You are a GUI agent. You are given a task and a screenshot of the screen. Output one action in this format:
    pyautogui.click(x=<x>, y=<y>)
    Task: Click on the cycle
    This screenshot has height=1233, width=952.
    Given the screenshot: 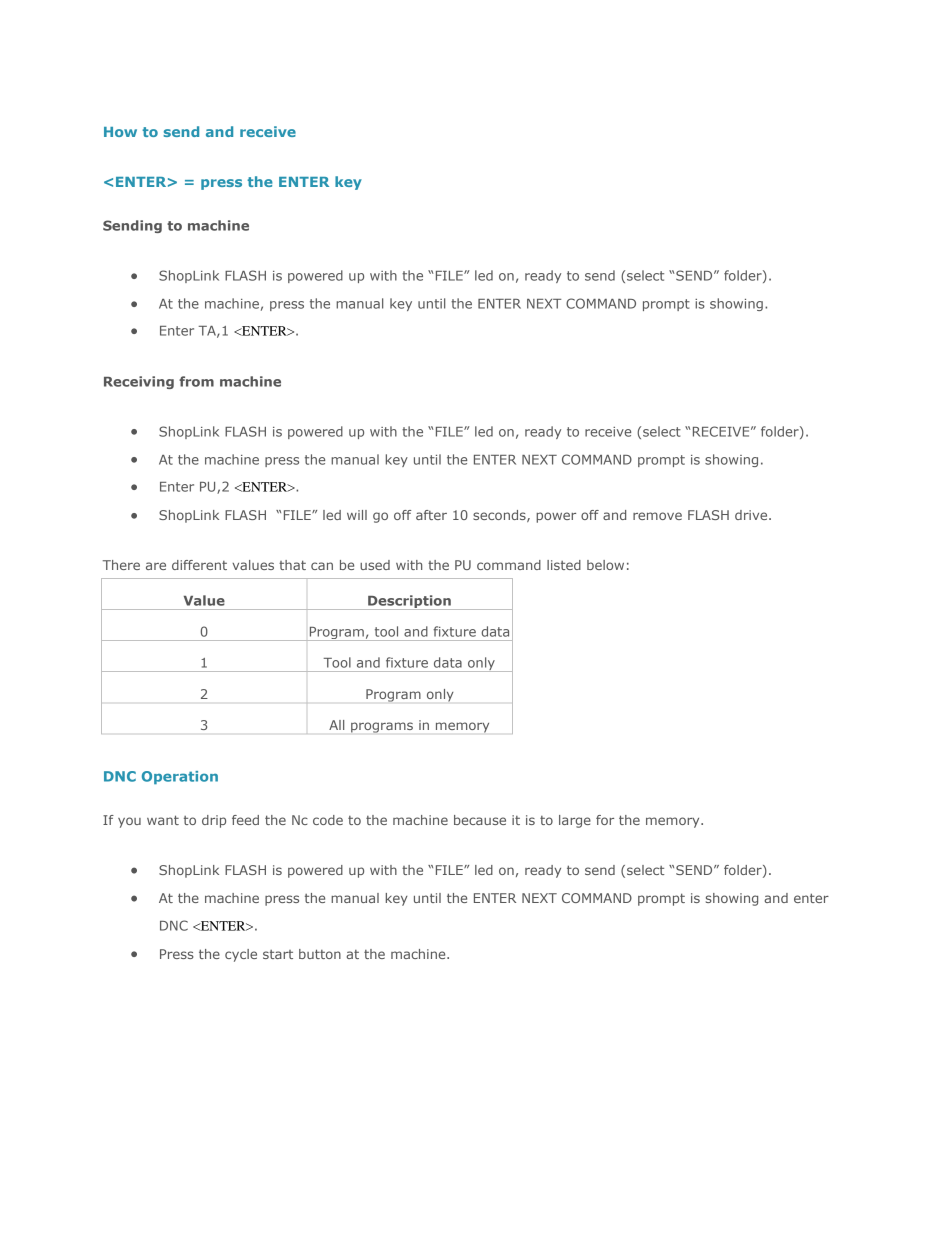 What is the action you would take?
    pyautogui.click(x=241, y=955)
